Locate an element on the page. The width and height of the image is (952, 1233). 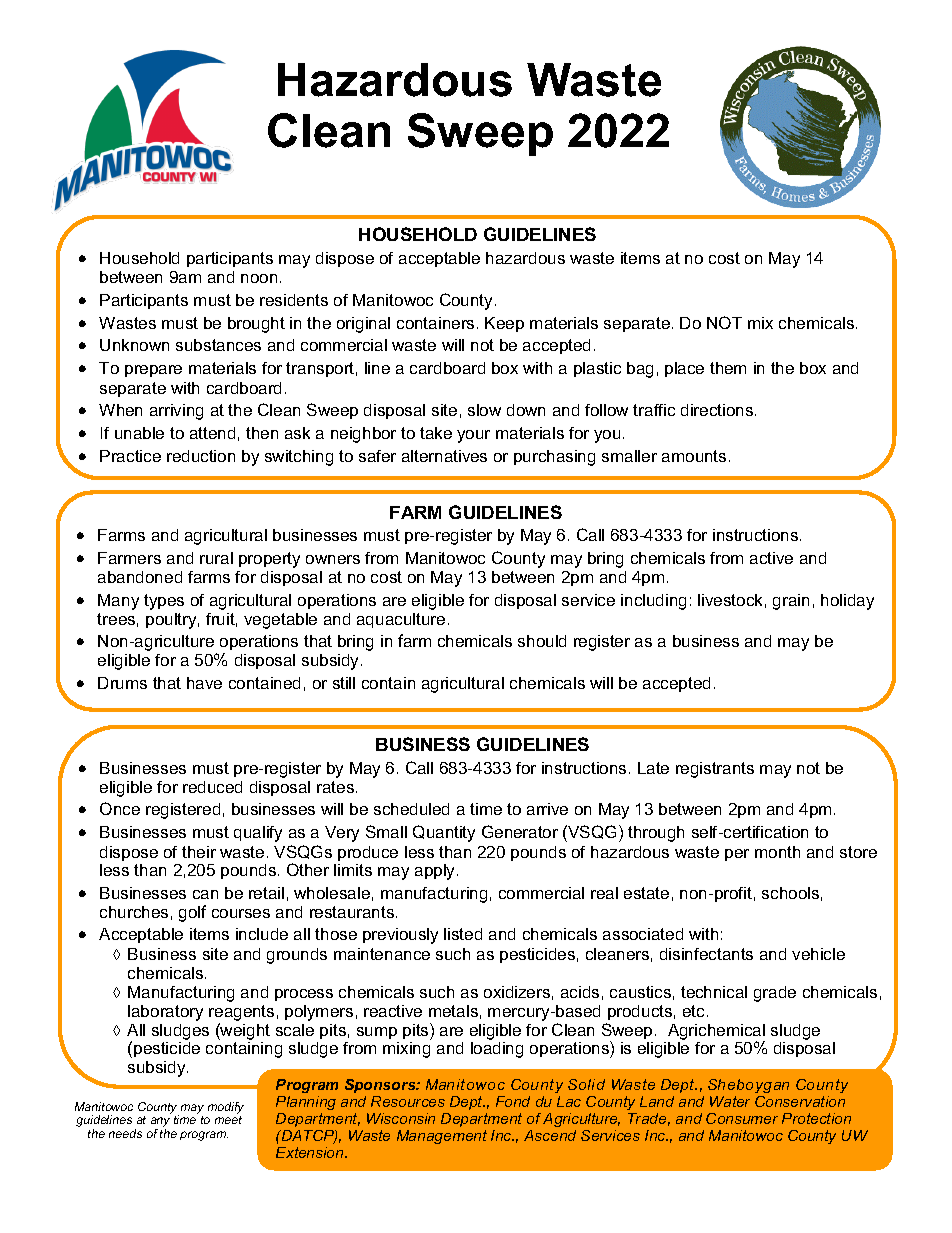
modify is located at coordinates (226, 1108).
